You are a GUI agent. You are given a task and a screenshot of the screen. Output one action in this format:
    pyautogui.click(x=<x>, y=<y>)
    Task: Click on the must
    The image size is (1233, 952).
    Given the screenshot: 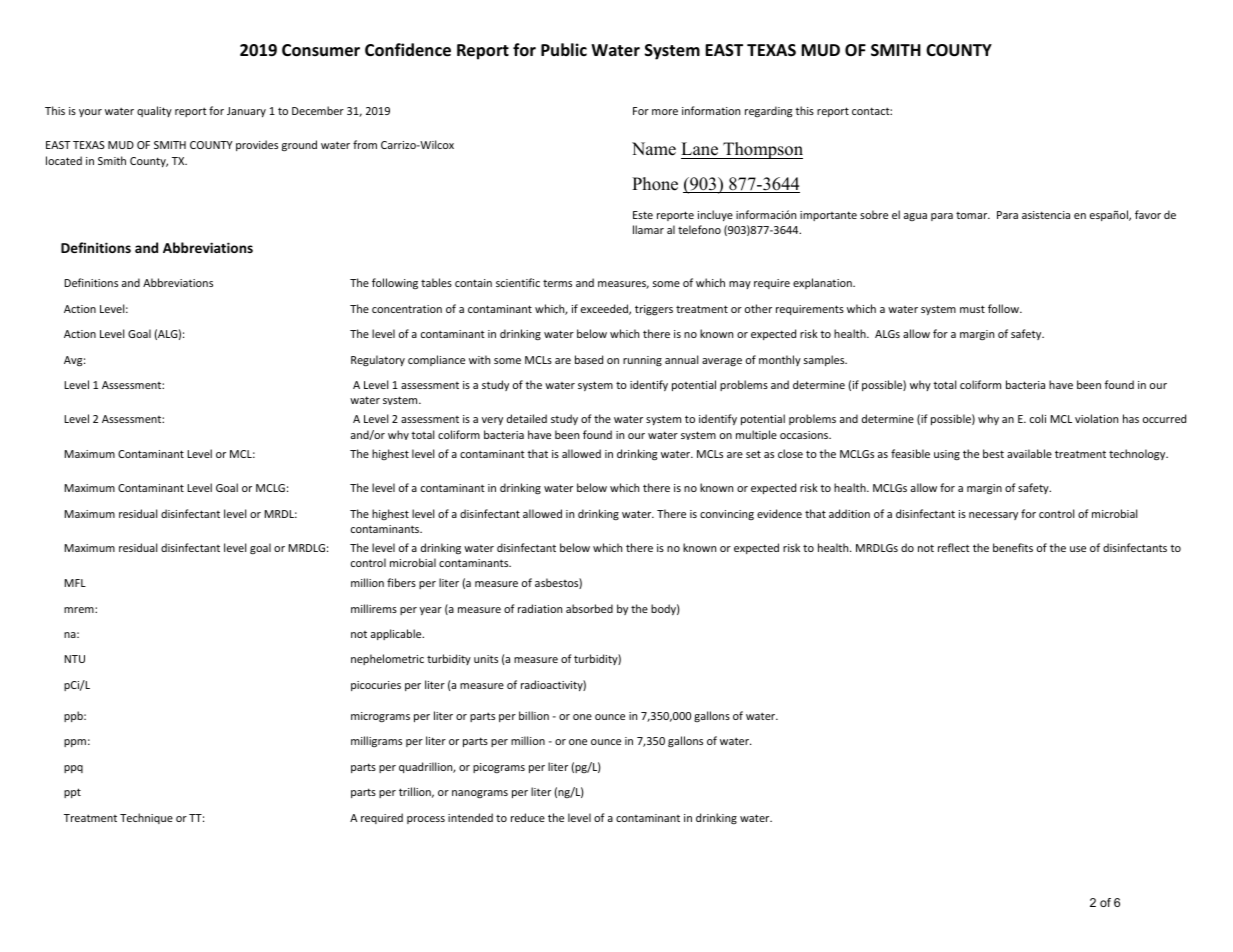 What is the action you would take?
    pyautogui.click(x=972, y=309)
